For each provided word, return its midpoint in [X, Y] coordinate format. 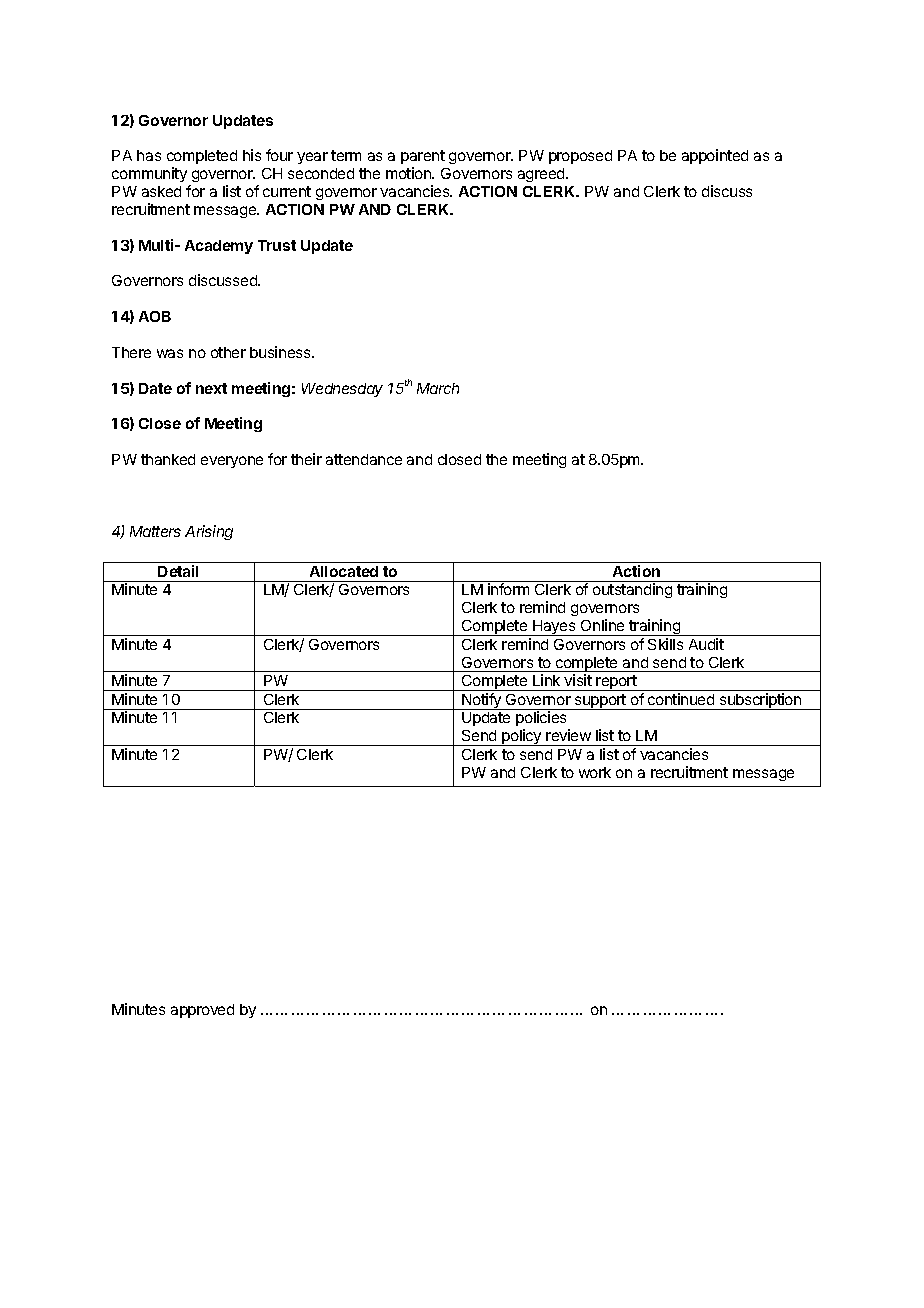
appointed [715, 156]
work [595, 772]
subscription [760, 701]
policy [522, 737]
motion [409, 173]
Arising [209, 532]
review [568, 735]
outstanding [632, 590]
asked [161, 191]
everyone [232, 462]
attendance [364, 459]
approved [202, 1011]
